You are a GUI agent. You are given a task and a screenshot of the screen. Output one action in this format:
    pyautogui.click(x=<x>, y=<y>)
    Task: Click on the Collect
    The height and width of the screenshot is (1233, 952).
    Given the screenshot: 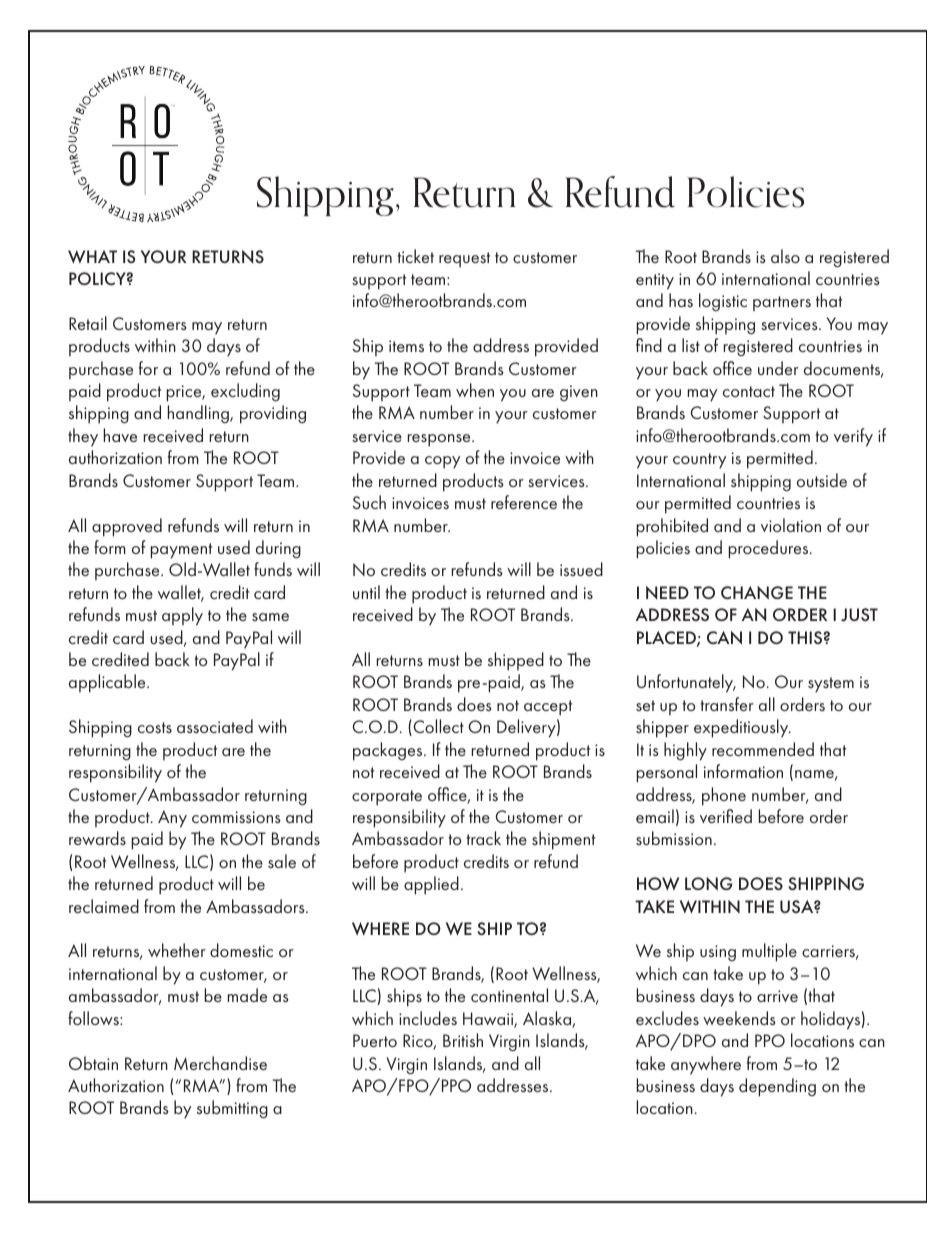 What is the action you would take?
    pyautogui.click(x=437, y=727)
